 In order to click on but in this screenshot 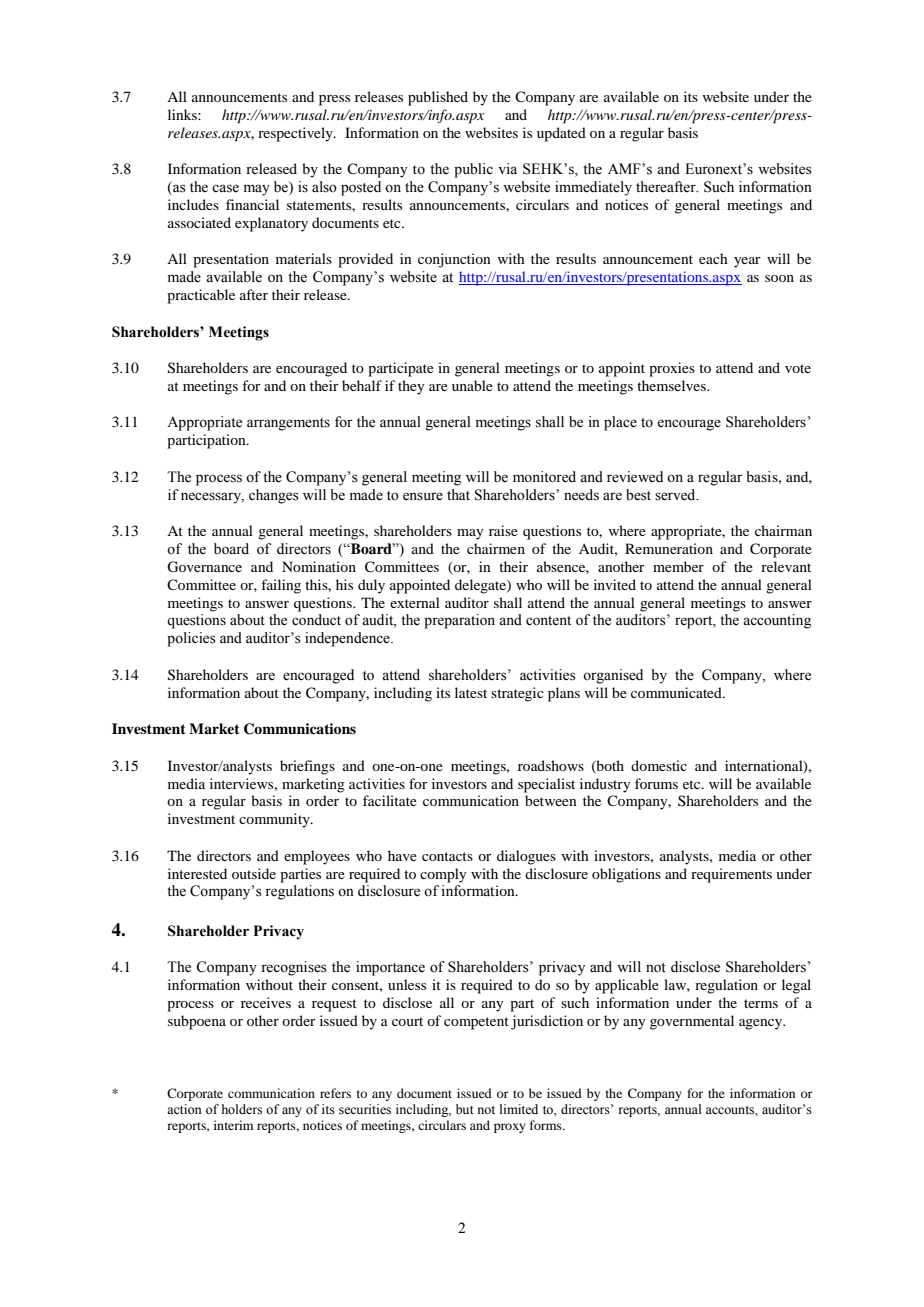, I will do `click(465, 1109)`.
